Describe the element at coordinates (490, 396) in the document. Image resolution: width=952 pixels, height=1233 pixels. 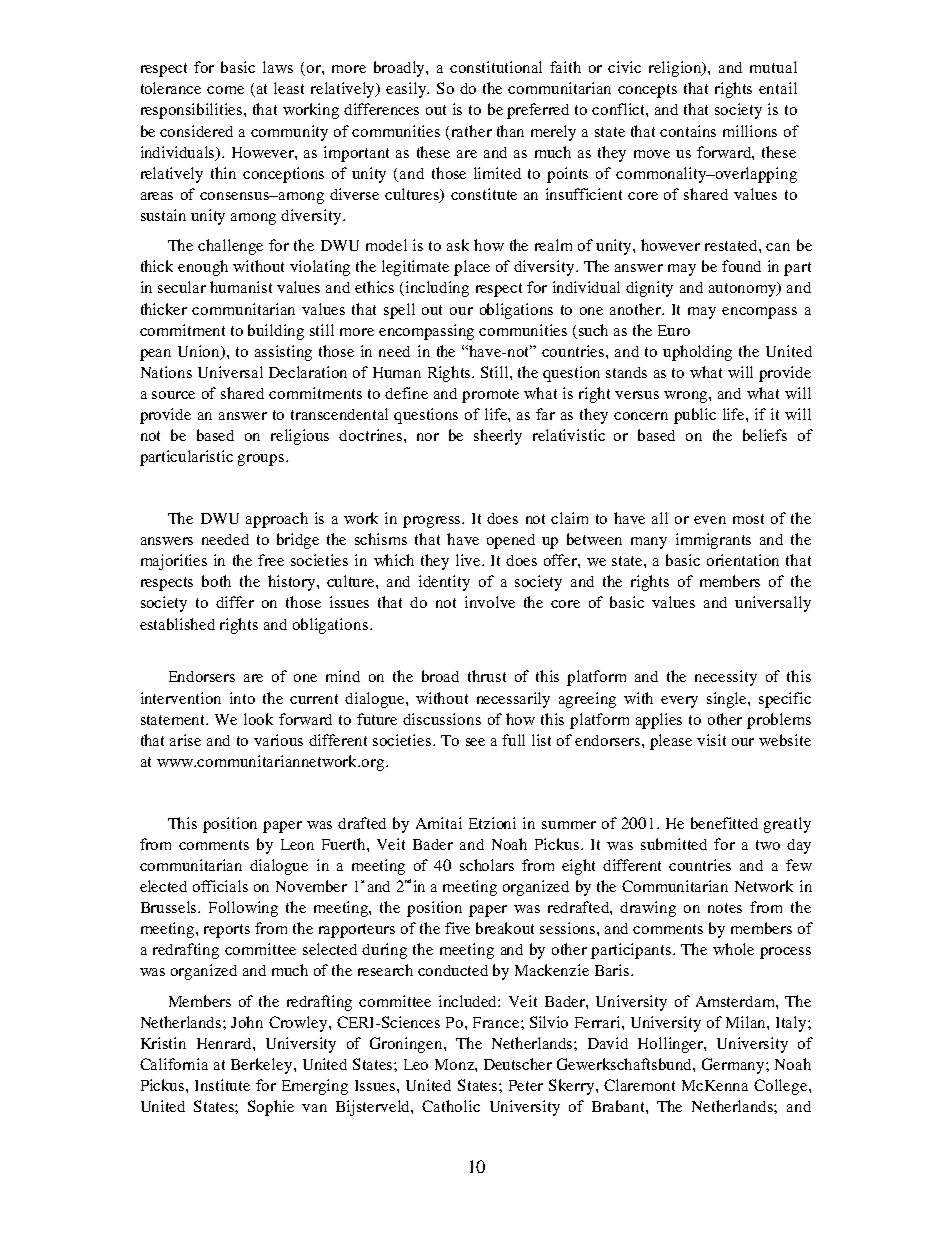
I see `promote` at that location.
